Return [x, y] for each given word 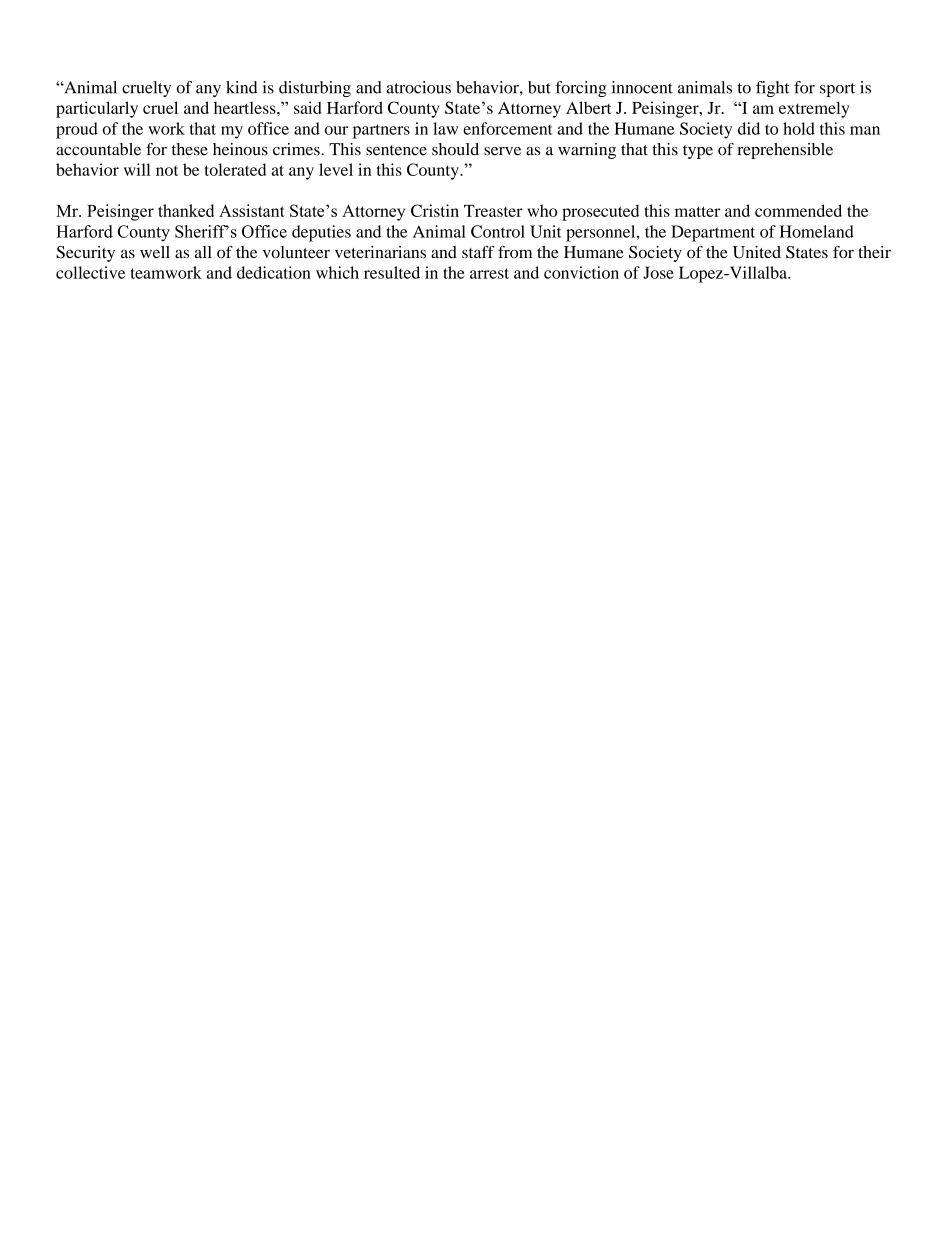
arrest [489, 273]
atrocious [418, 87]
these [190, 149]
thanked [186, 210]
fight [772, 89]
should [455, 149]
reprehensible [785, 151]
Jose [658, 272]
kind [241, 87]
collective [90, 272]
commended [798, 210]
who [542, 210]
